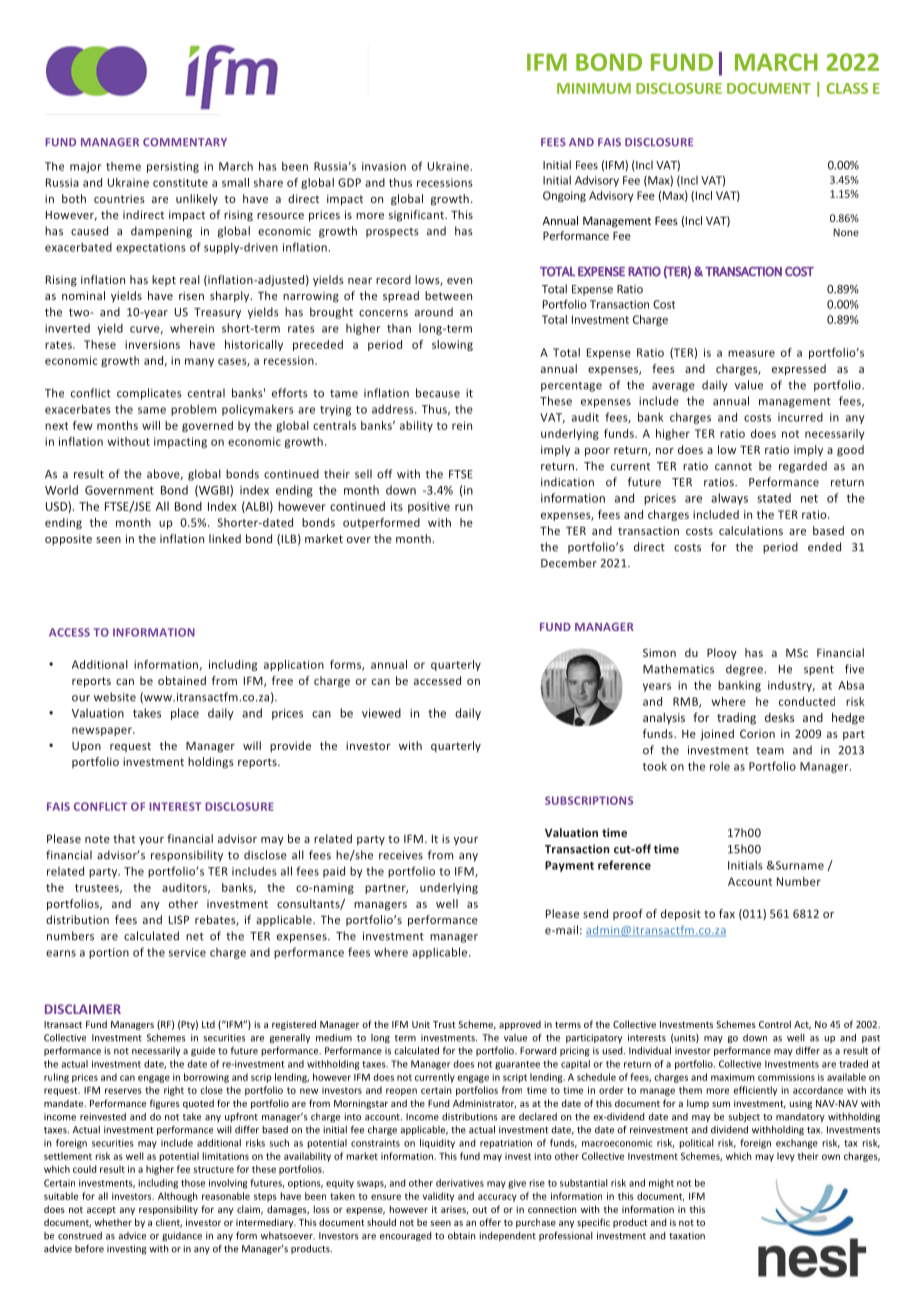 The image size is (911, 1316). What do you see at coordinates (847, 88) in the screenshot?
I see `CLASS` at bounding box center [847, 88].
